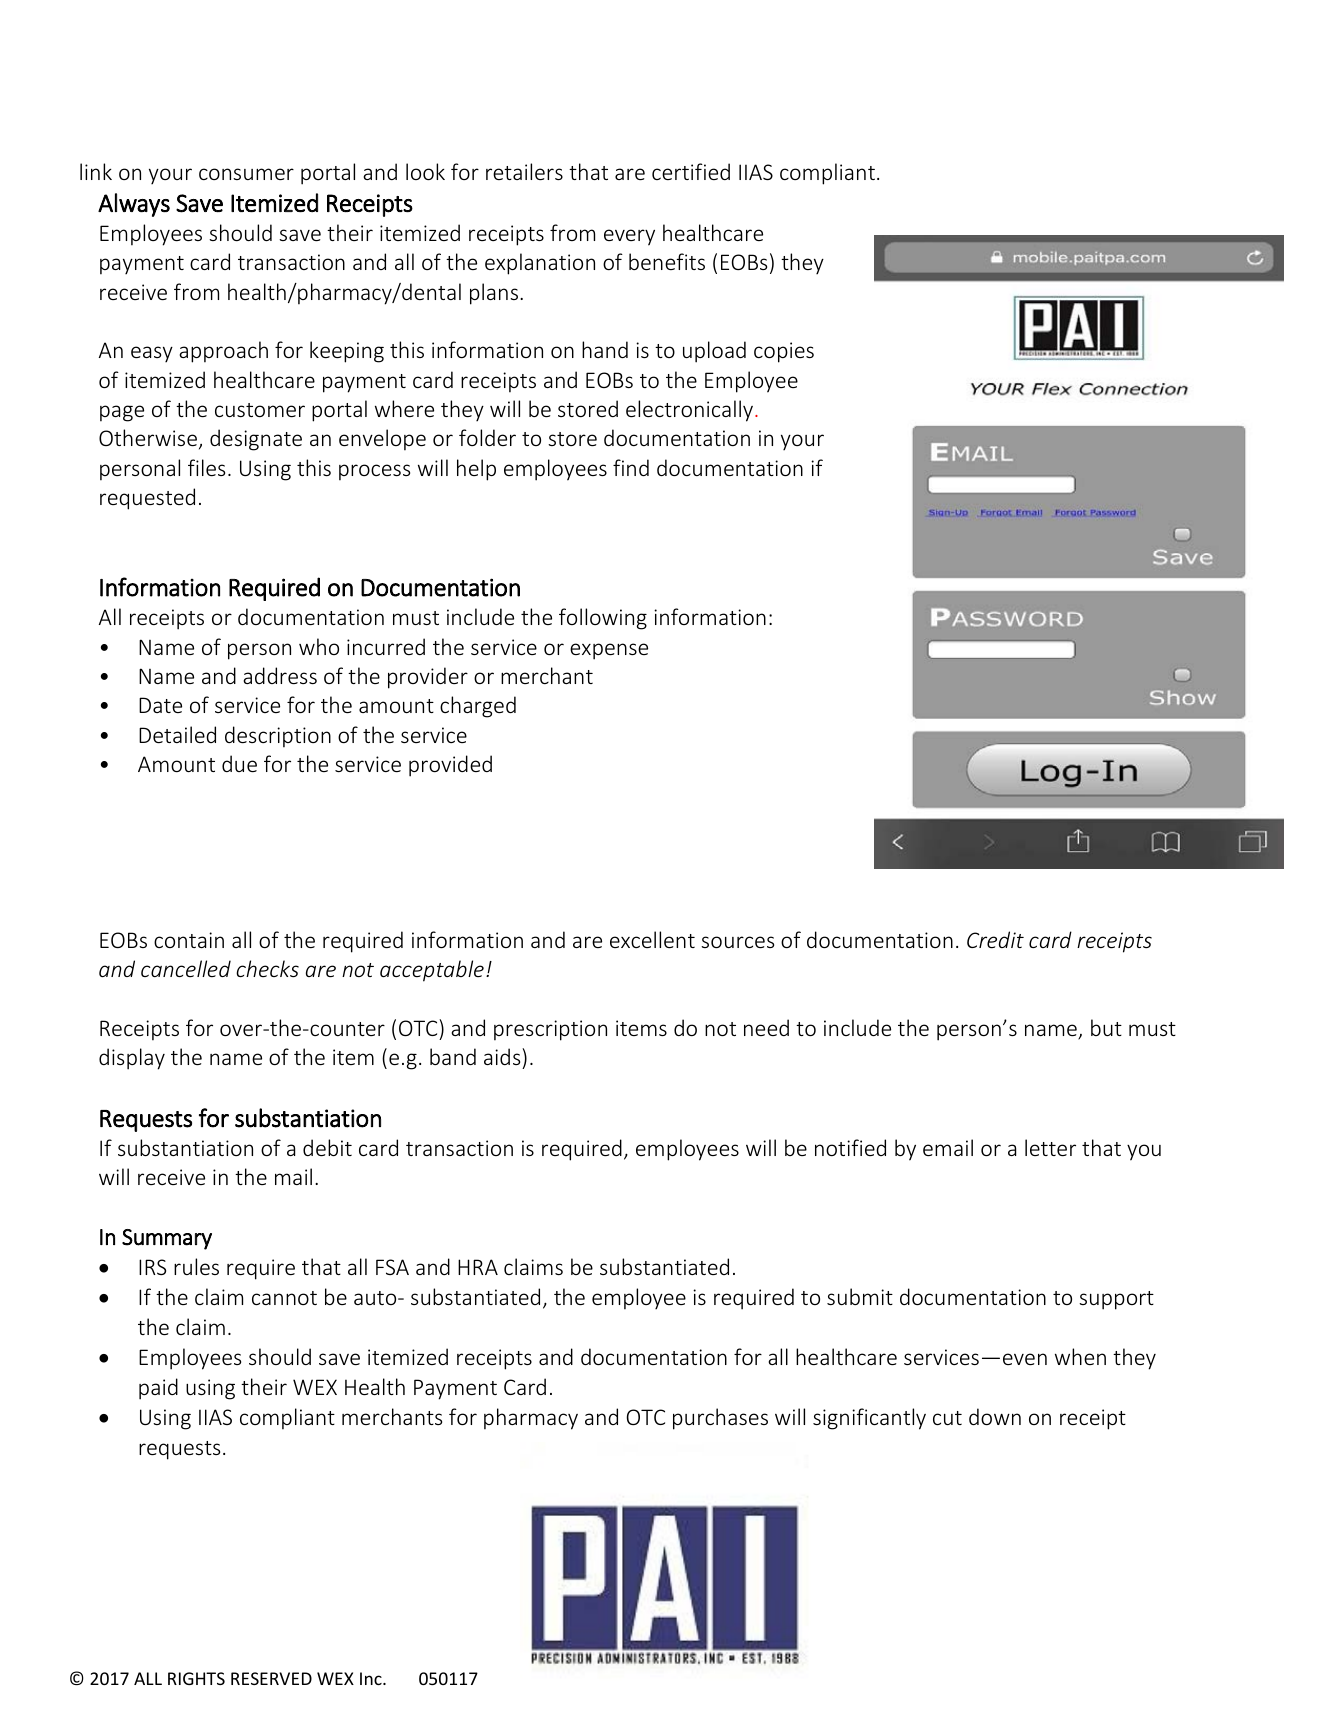 This image has width=1338, height=1731. What do you see at coordinates (652, 939) in the image?
I see `excellent` at bounding box center [652, 939].
